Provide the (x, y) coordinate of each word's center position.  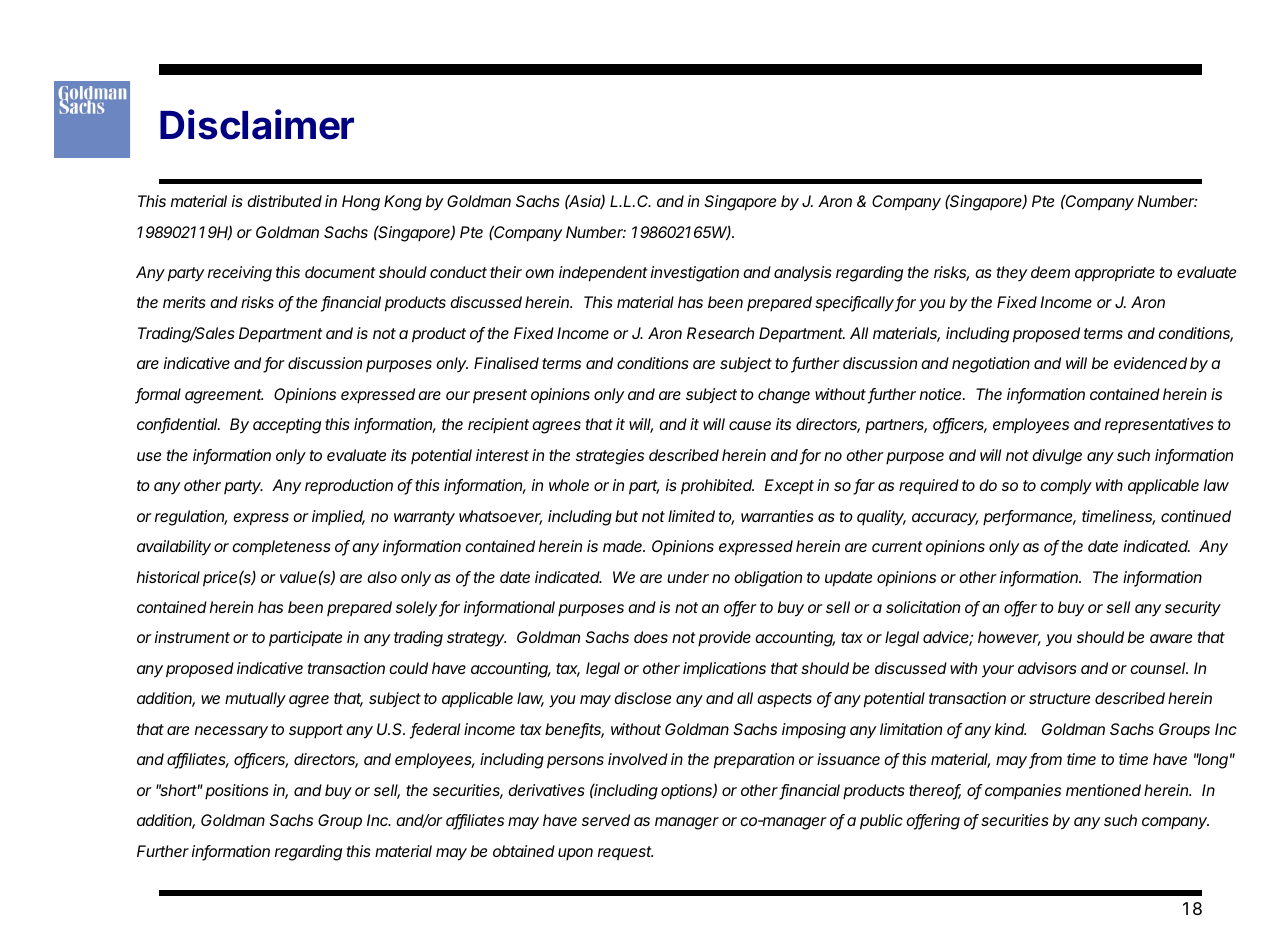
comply (1066, 487)
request (625, 853)
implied (338, 517)
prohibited (717, 487)
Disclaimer (257, 124)
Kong (403, 203)
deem (1050, 272)
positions (237, 792)
